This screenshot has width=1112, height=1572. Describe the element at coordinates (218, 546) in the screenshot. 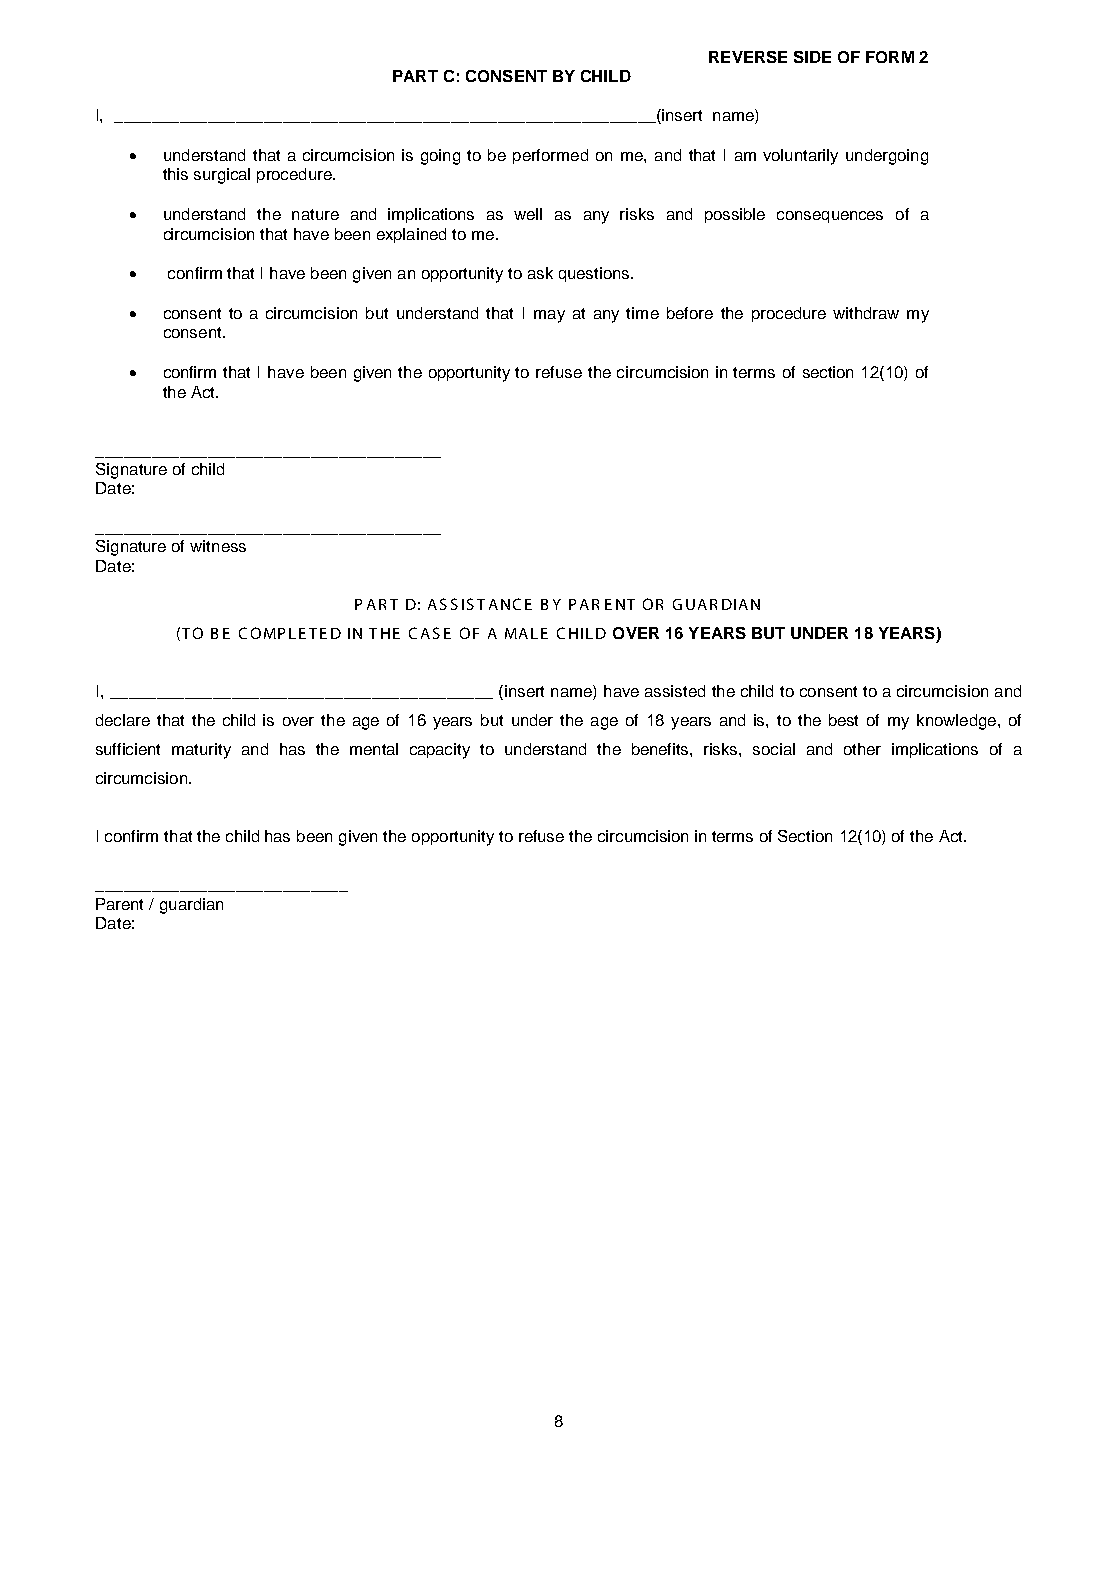

I see `witness` at that location.
